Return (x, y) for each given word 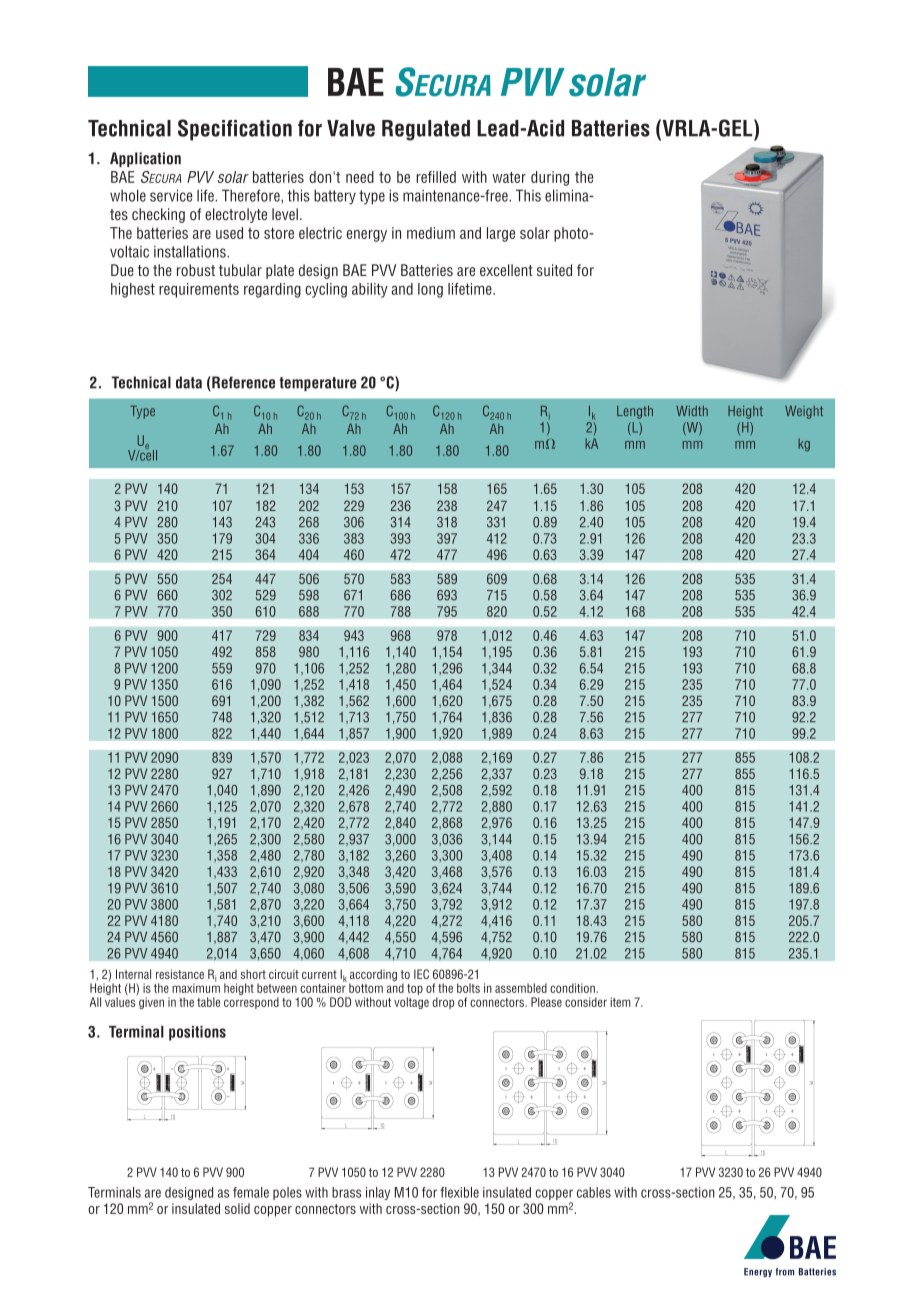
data (189, 382)
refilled (436, 177)
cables (594, 1192)
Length (635, 412)
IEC (421, 974)
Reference (242, 383)
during (550, 178)
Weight (804, 412)
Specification (235, 130)
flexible (459, 1192)
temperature (318, 384)
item (620, 1002)
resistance (180, 974)
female (251, 1192)
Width (692, 411)
